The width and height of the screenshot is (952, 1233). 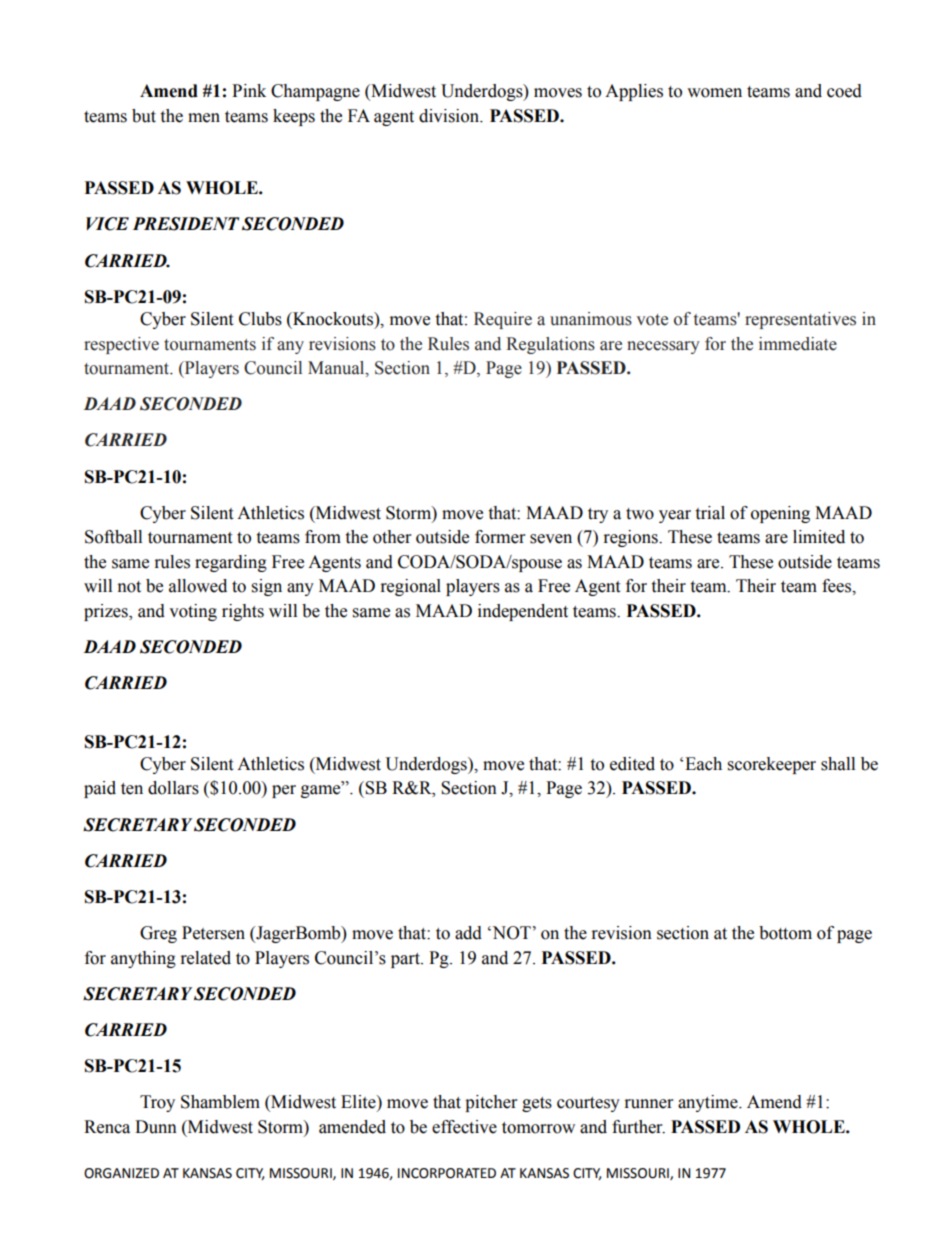 I want to click on bottom, so click(x=785, y=933).
